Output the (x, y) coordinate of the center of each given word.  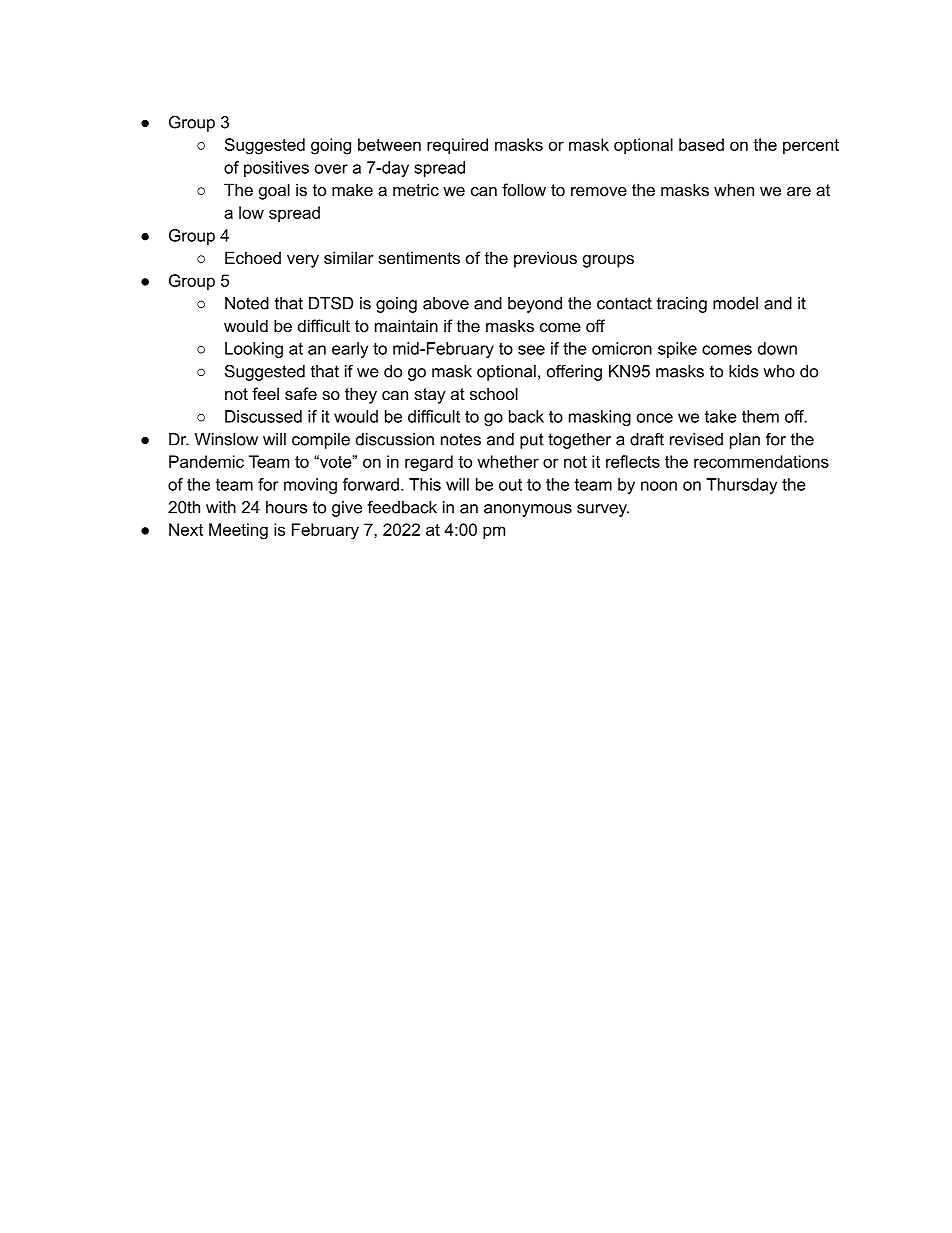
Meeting (238, 531)
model (735, 303)
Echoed (253, 257)
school (494, 393)
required (457, 146)
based (701, 144)
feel (265, 393)
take (721, 416)
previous (545, 259)
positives (276, 169)
